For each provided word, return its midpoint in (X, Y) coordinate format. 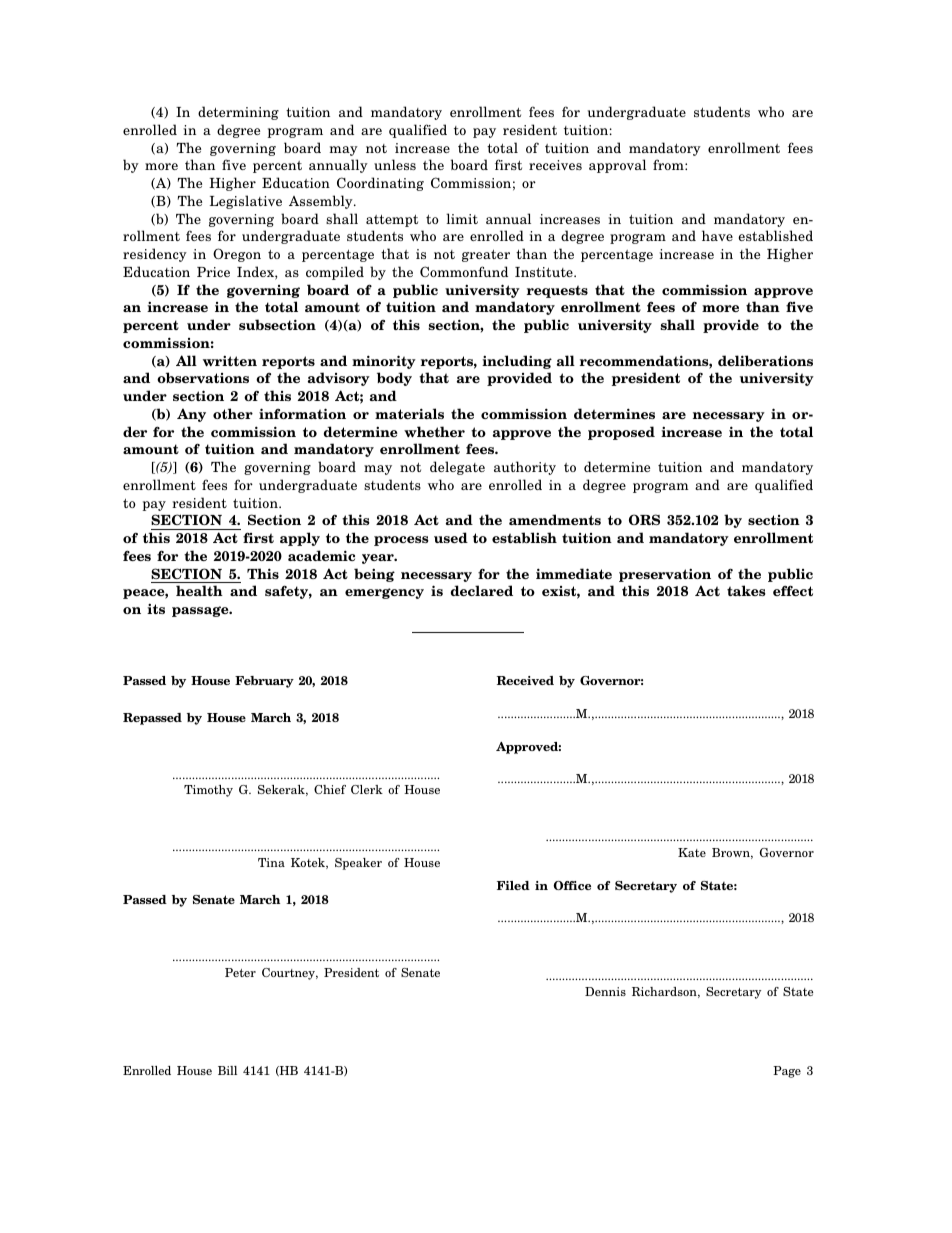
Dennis (605, 991)
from (669, 164)
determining (238, 113)
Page (787, 1072)
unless (395, 164)
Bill (227, 1070)
